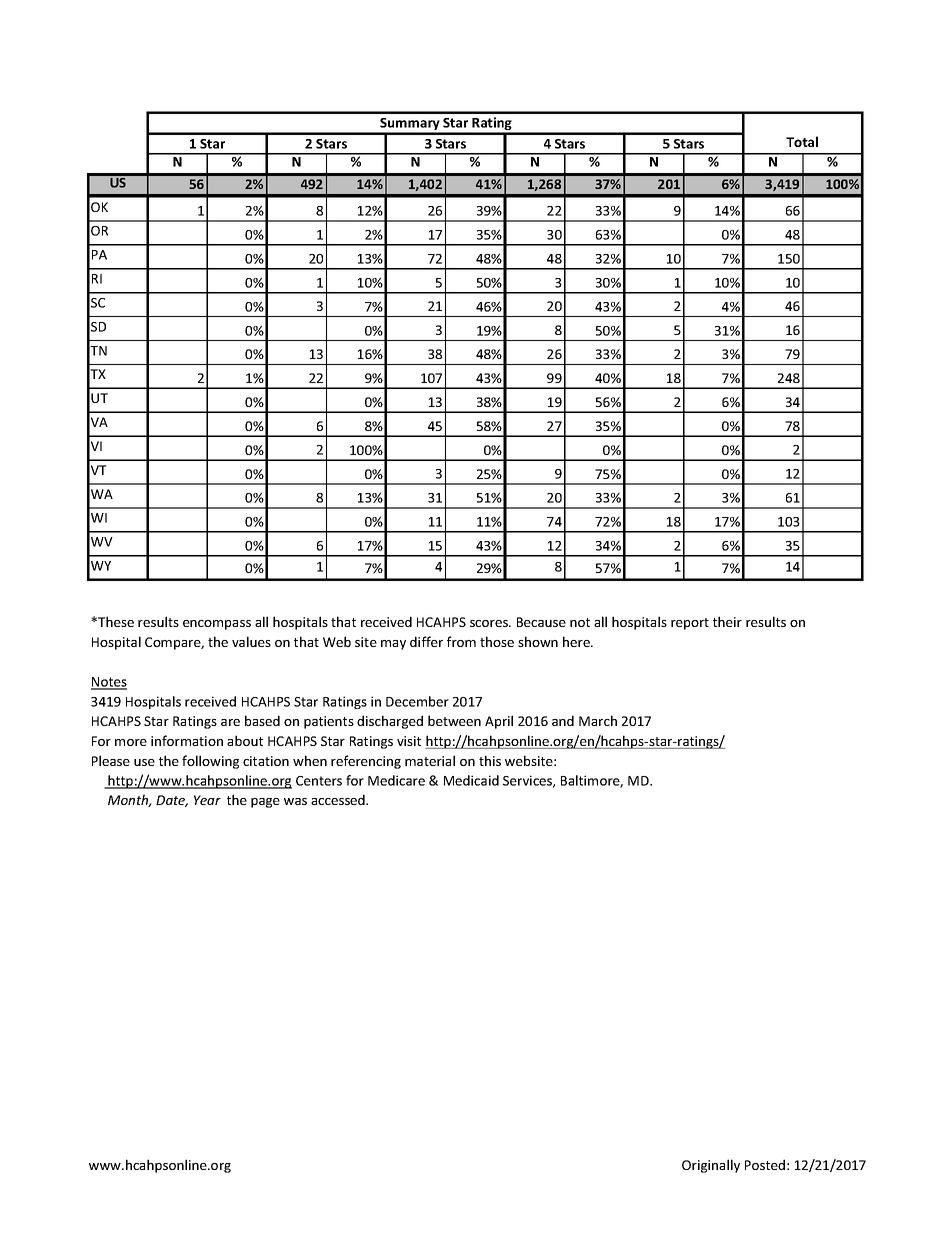 The width and height of the screenshot is (952, 1233). Describe the element at coordinates (172, 801) in the screenshot. I see `Date` at that location.
